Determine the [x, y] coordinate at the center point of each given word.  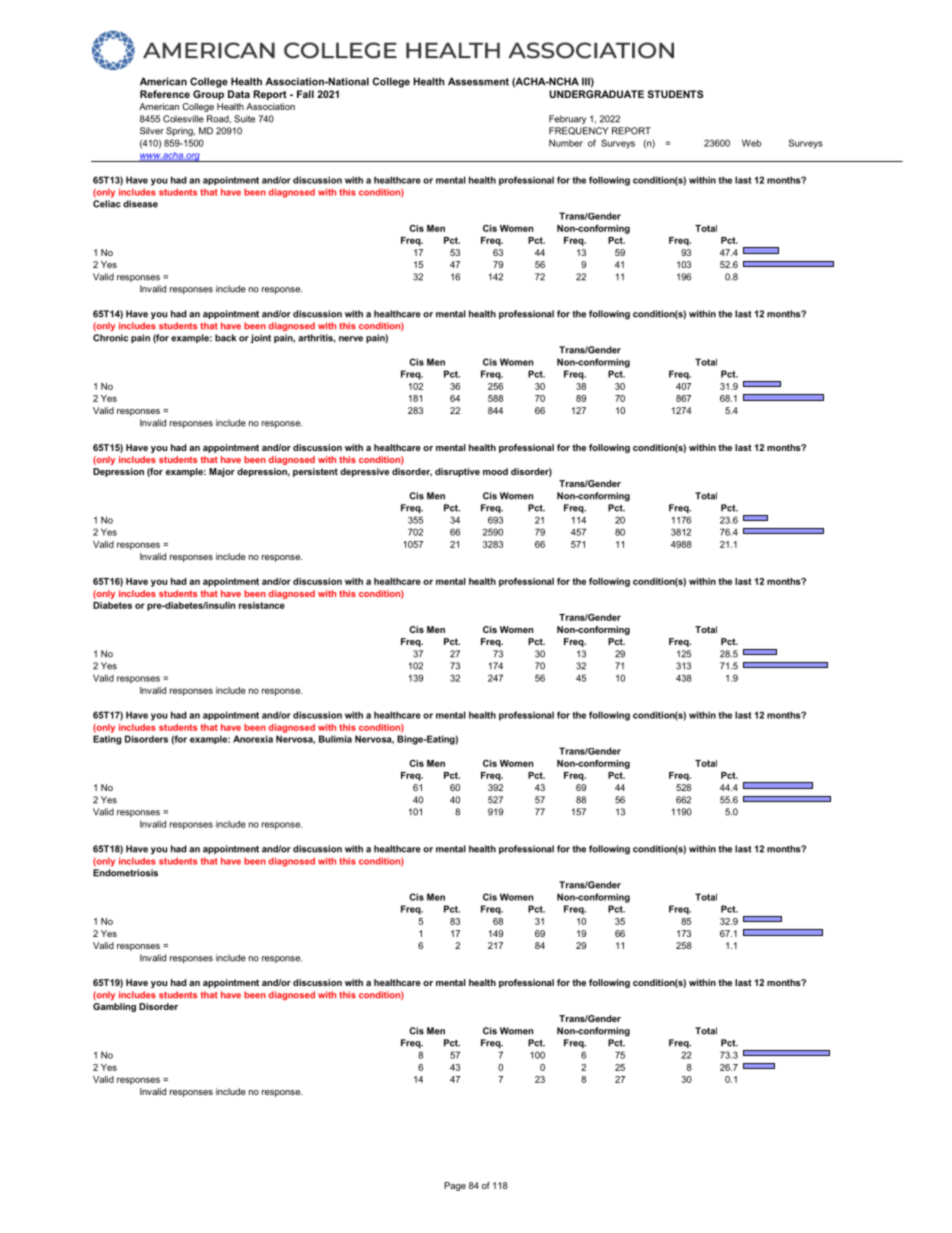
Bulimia [335, 739]
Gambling [114, 1007]
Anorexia [253, 739]
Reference [165, 94]
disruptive [457, 472]
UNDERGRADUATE [596, 94]
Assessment [478, 81]
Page [455, 1186]
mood [495, 471]
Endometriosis [125, 873]
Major [222, 472]
